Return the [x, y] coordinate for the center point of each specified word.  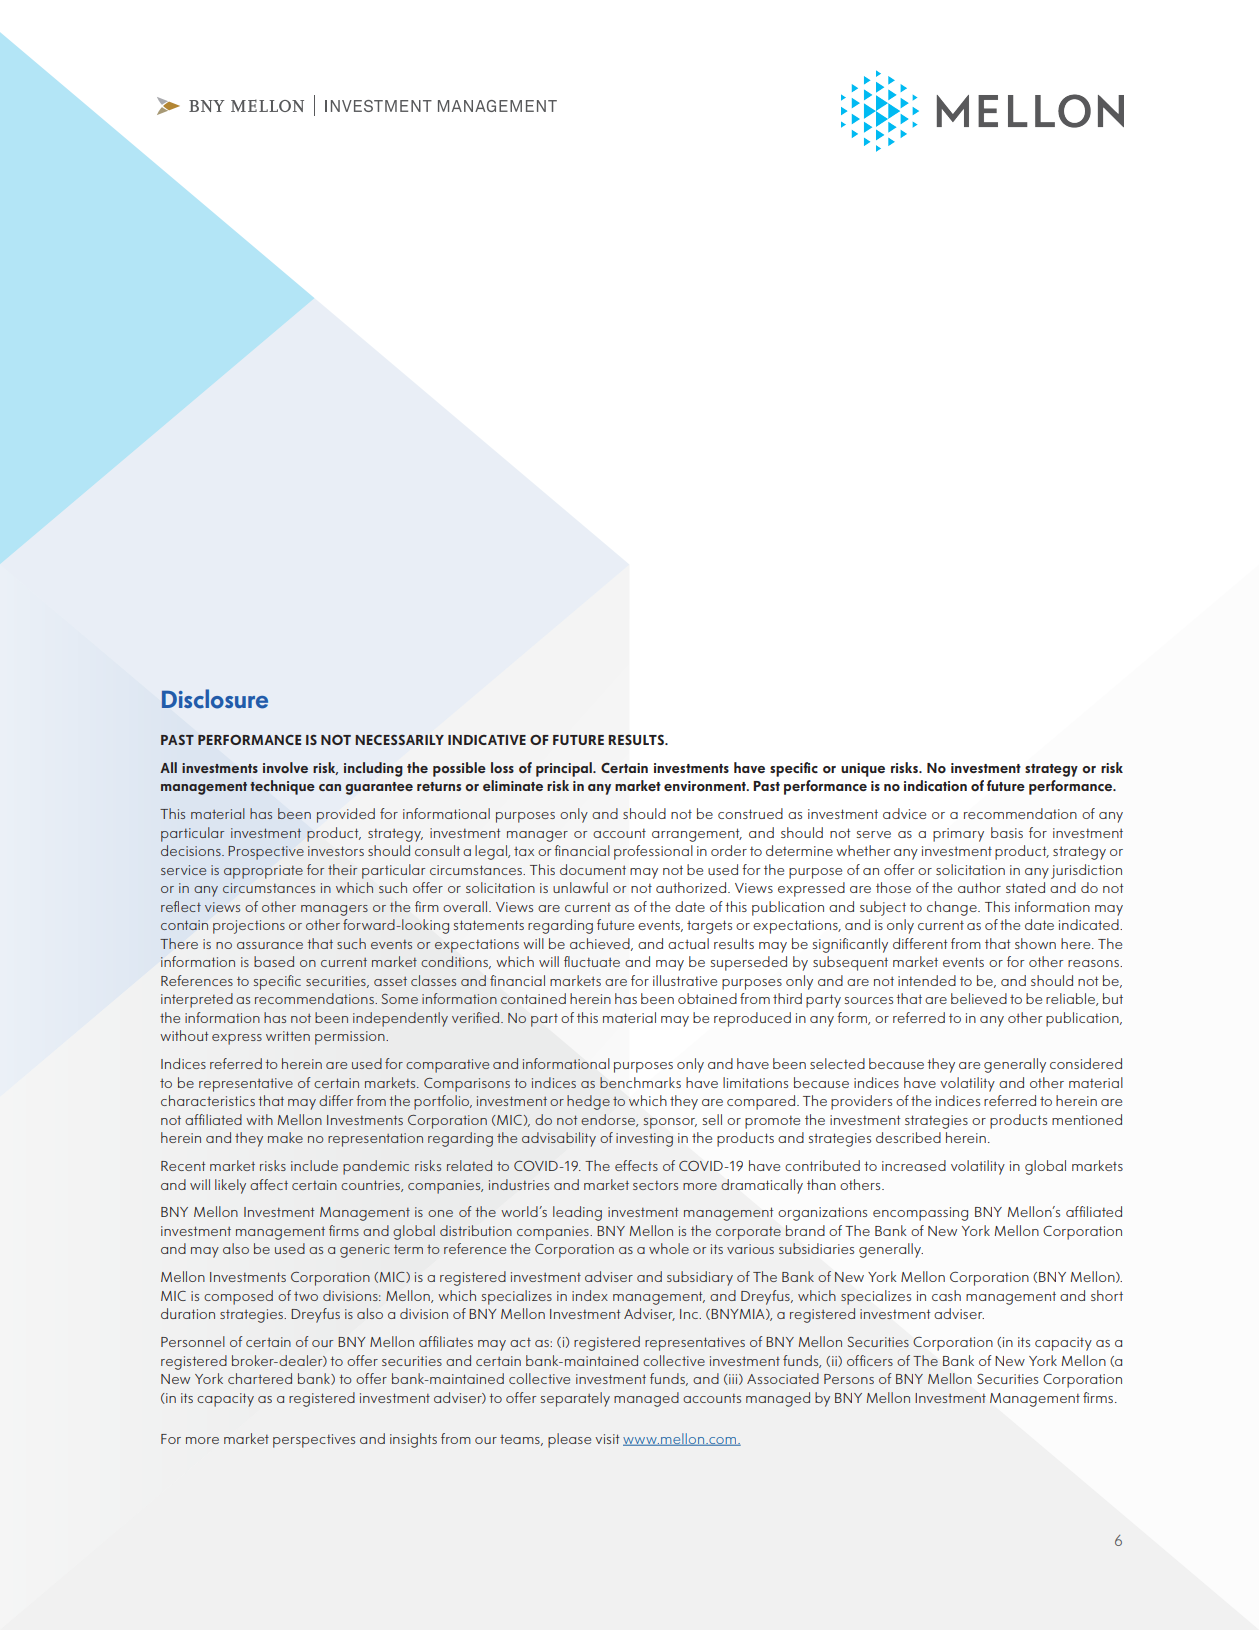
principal [565, 769]
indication [935, 785]
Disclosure [215, 699]
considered [1086, 1063]
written [288, 1036]
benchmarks [640, 1082]
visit [607, 1439]
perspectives [314, 1441]
